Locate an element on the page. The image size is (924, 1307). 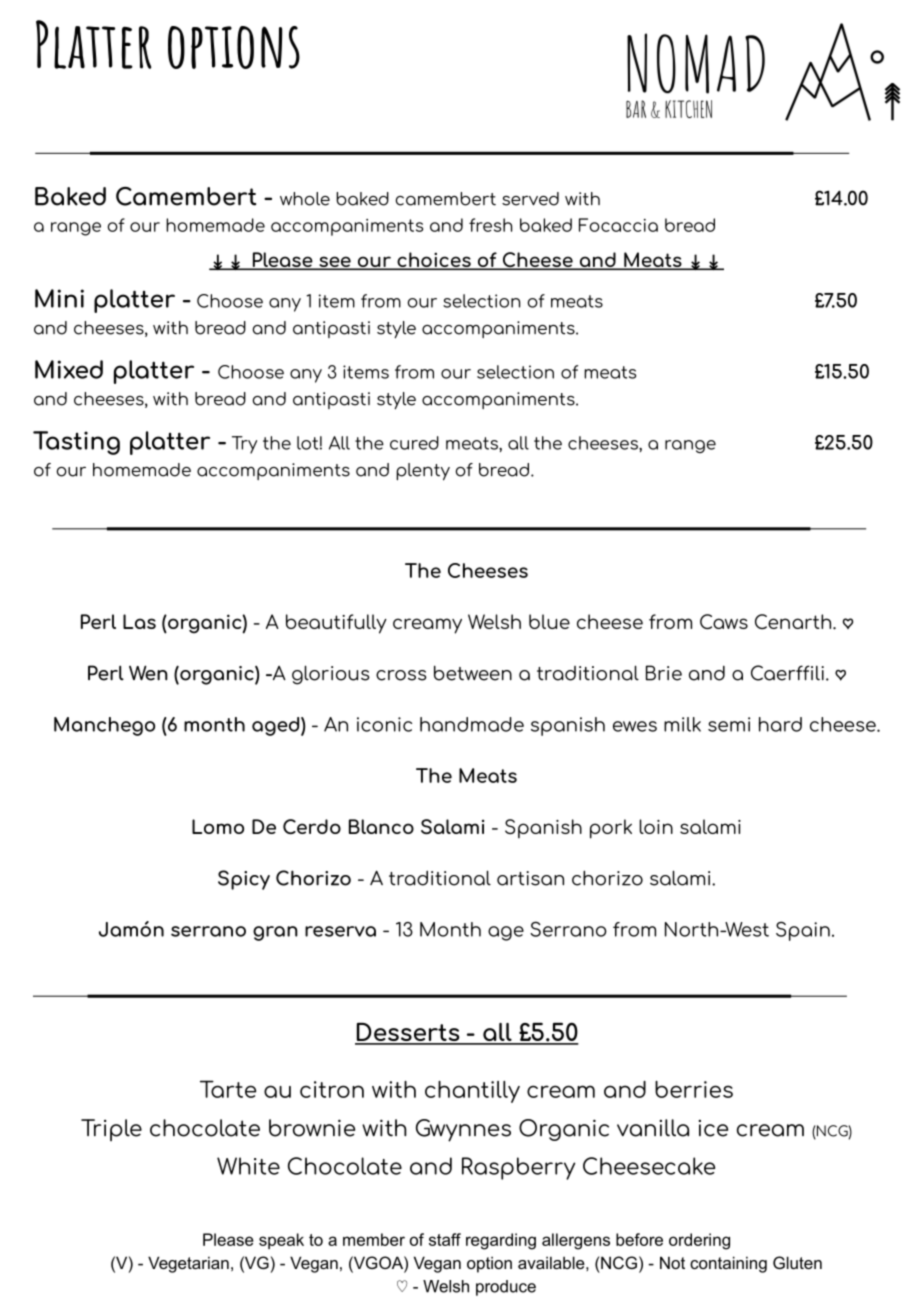
Wen is located at coordinates (148, 673).
